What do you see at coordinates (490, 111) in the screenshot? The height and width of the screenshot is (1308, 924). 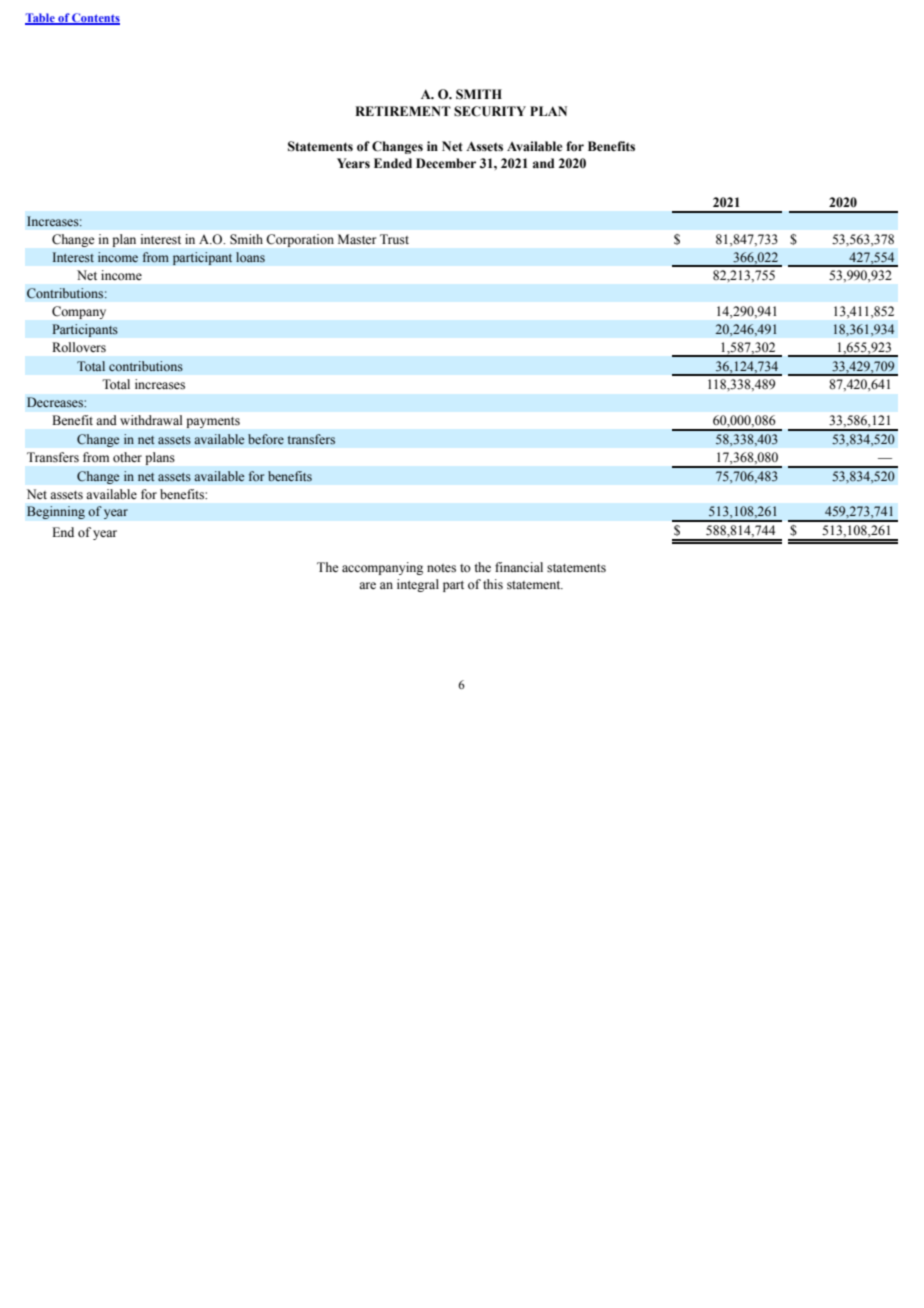 I see `SECURITY` at bounding box center [490, 111].
